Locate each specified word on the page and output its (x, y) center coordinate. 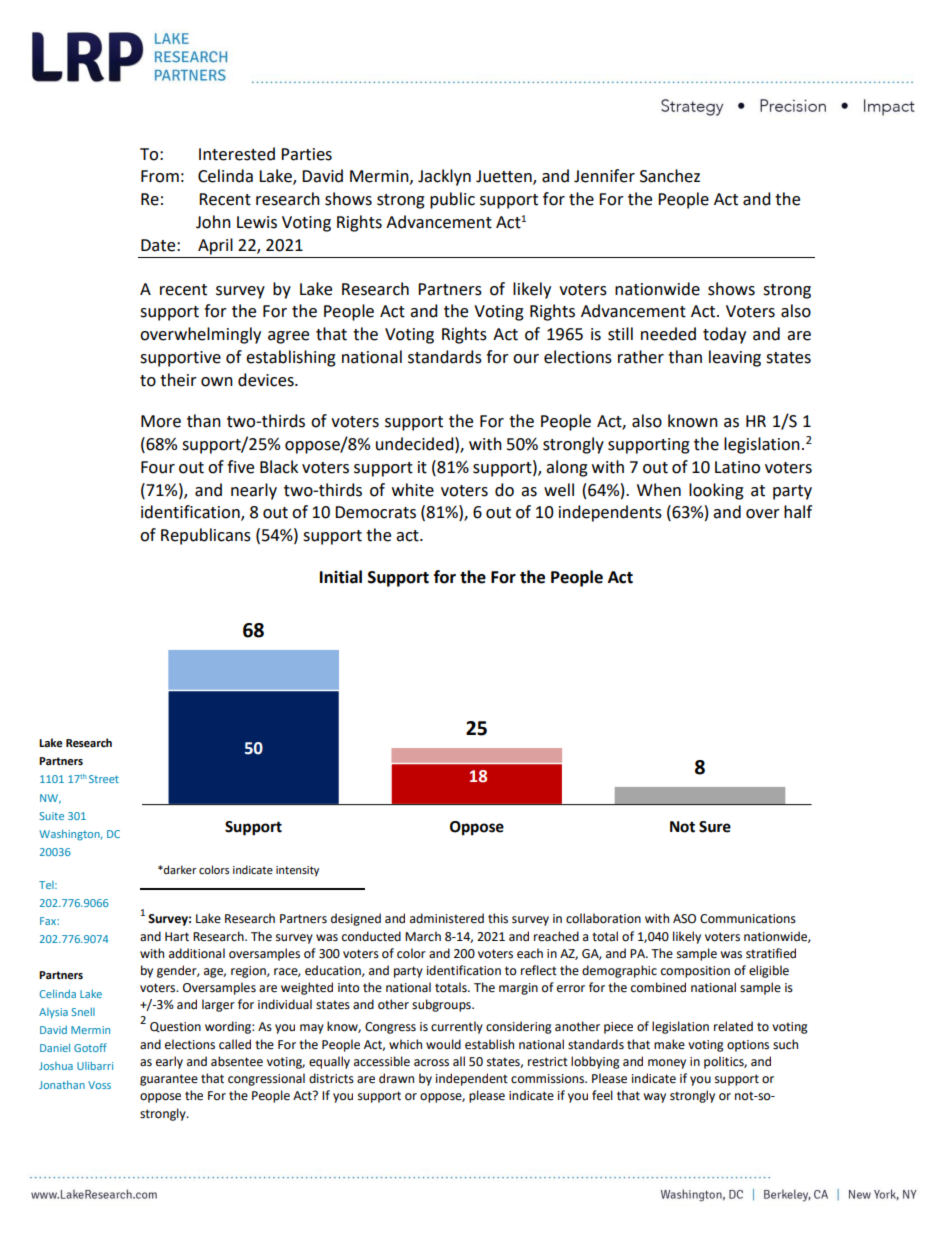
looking (716, 491)
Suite (52, 816)
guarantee (169, 1080)
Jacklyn (444, 177)
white (413, 490)
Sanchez (670, 176)
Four (158, 467)
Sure (715, 827)
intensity (297, 871)
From (160, 176)
